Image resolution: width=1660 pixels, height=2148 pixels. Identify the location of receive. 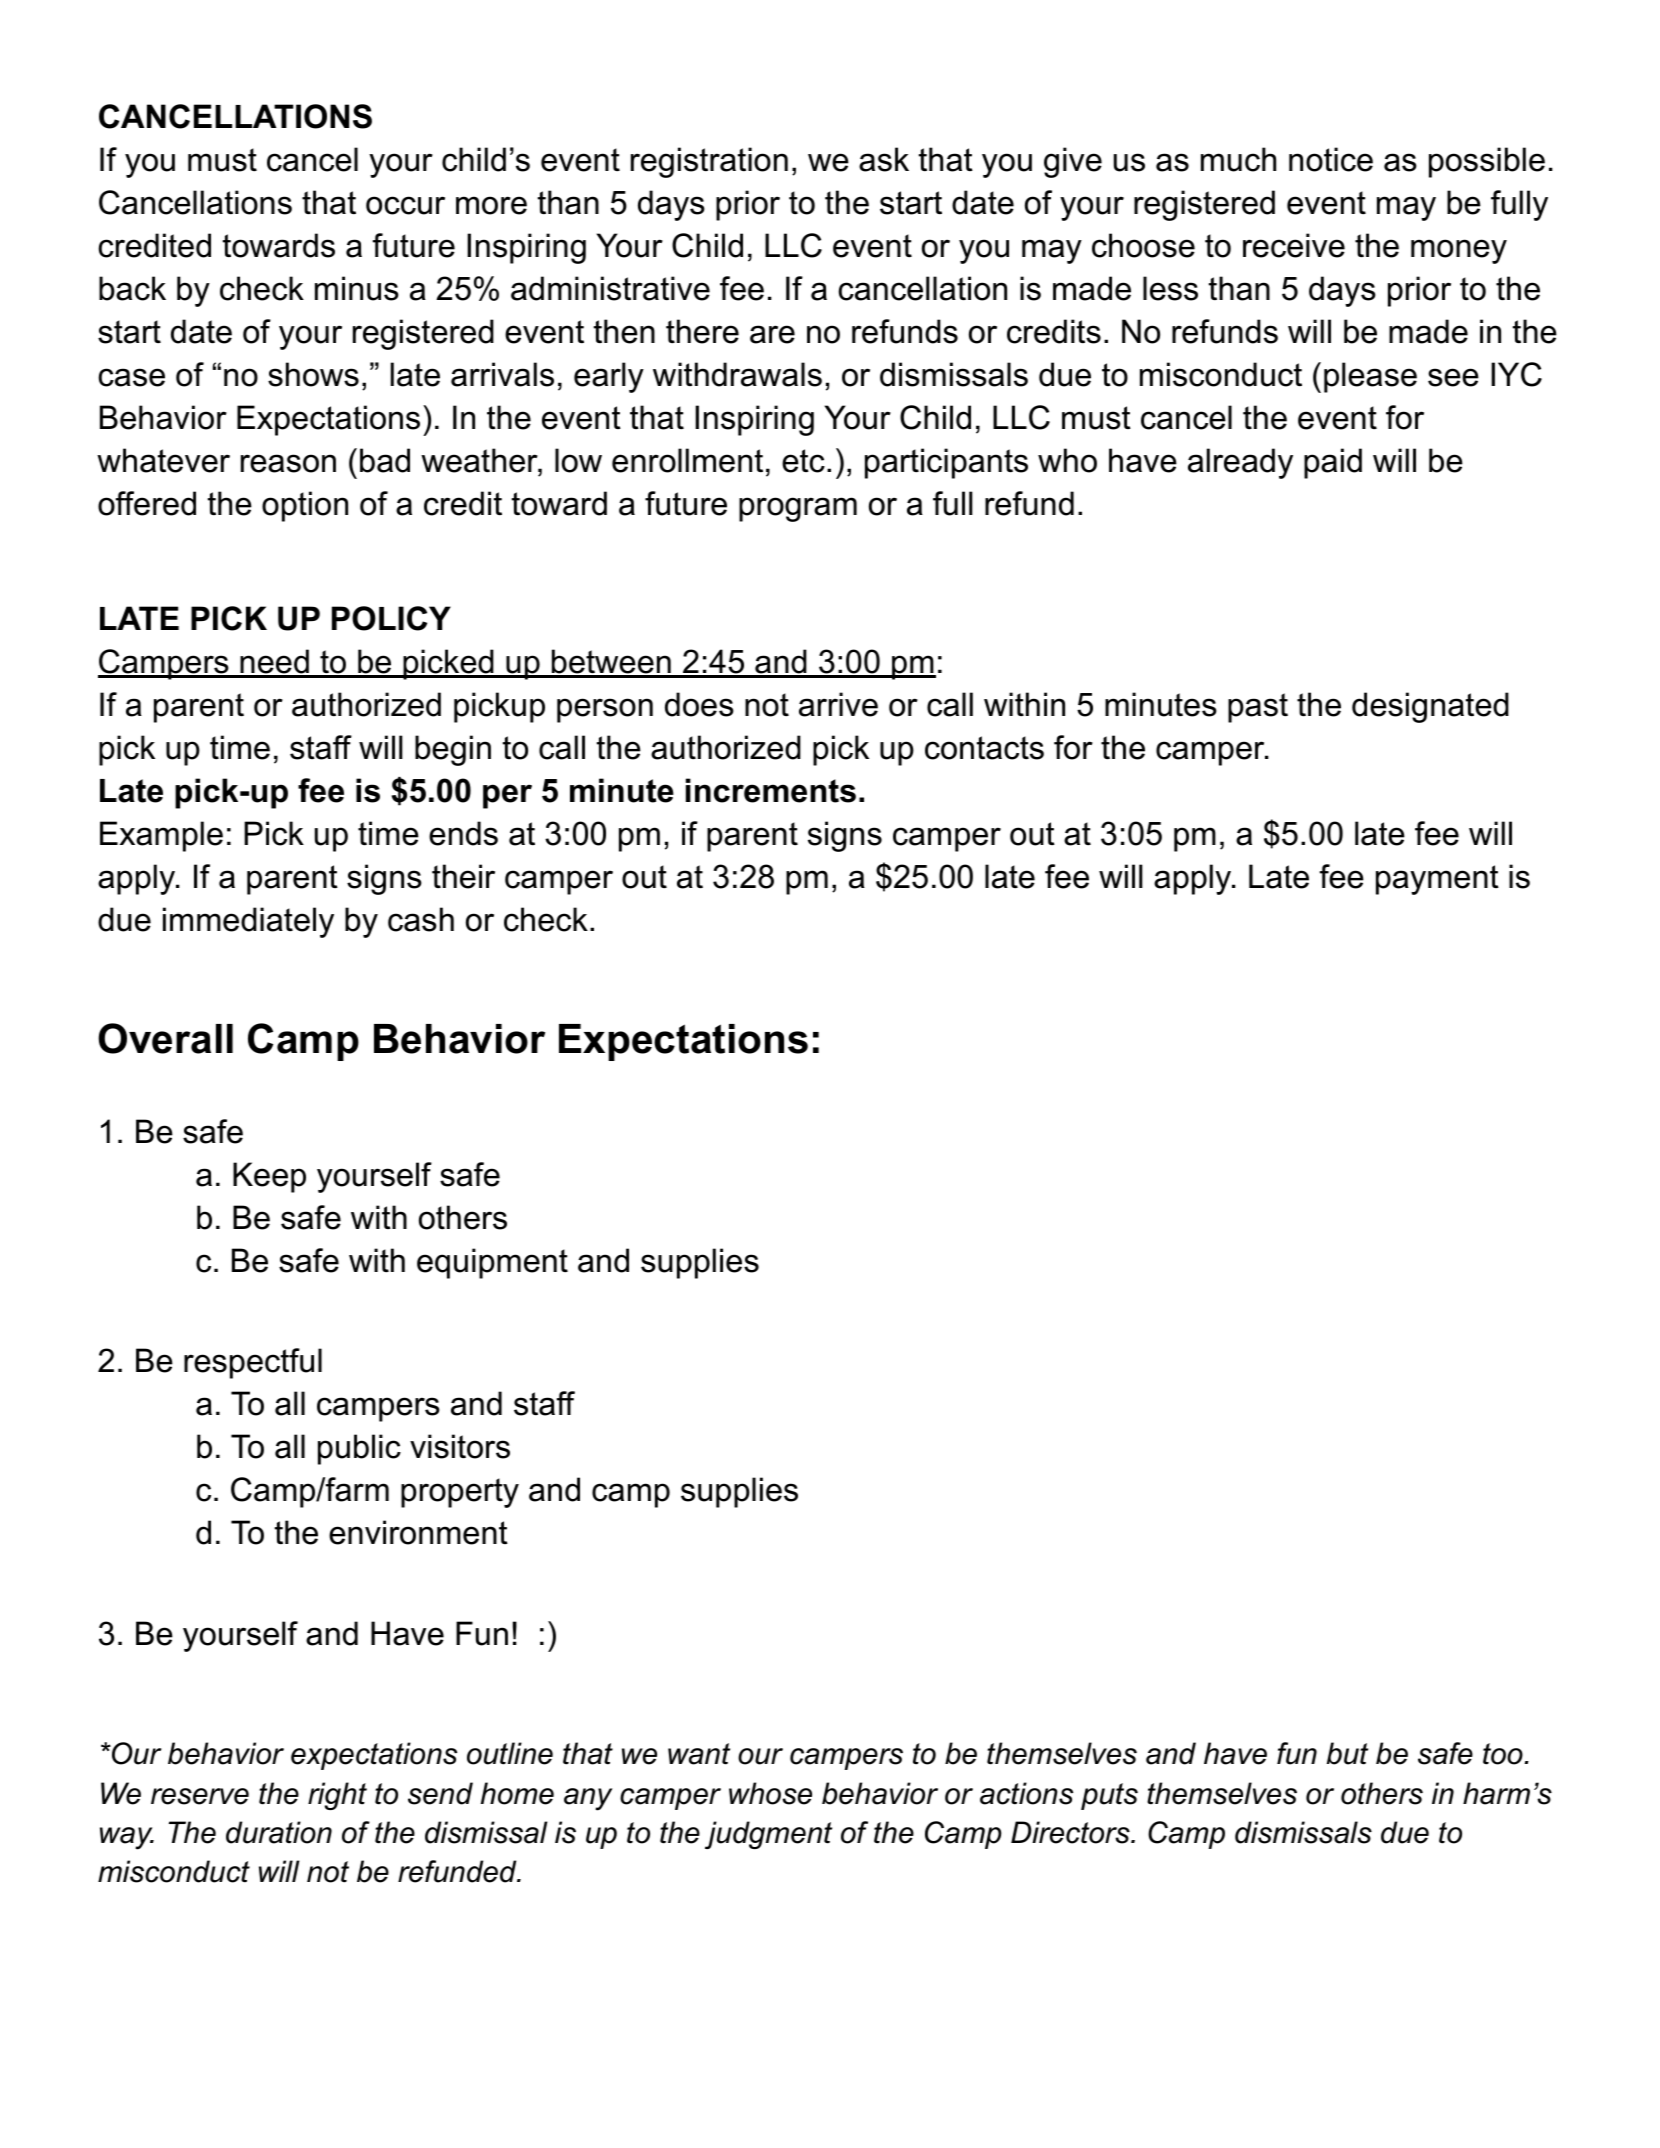
(1294, 245).
